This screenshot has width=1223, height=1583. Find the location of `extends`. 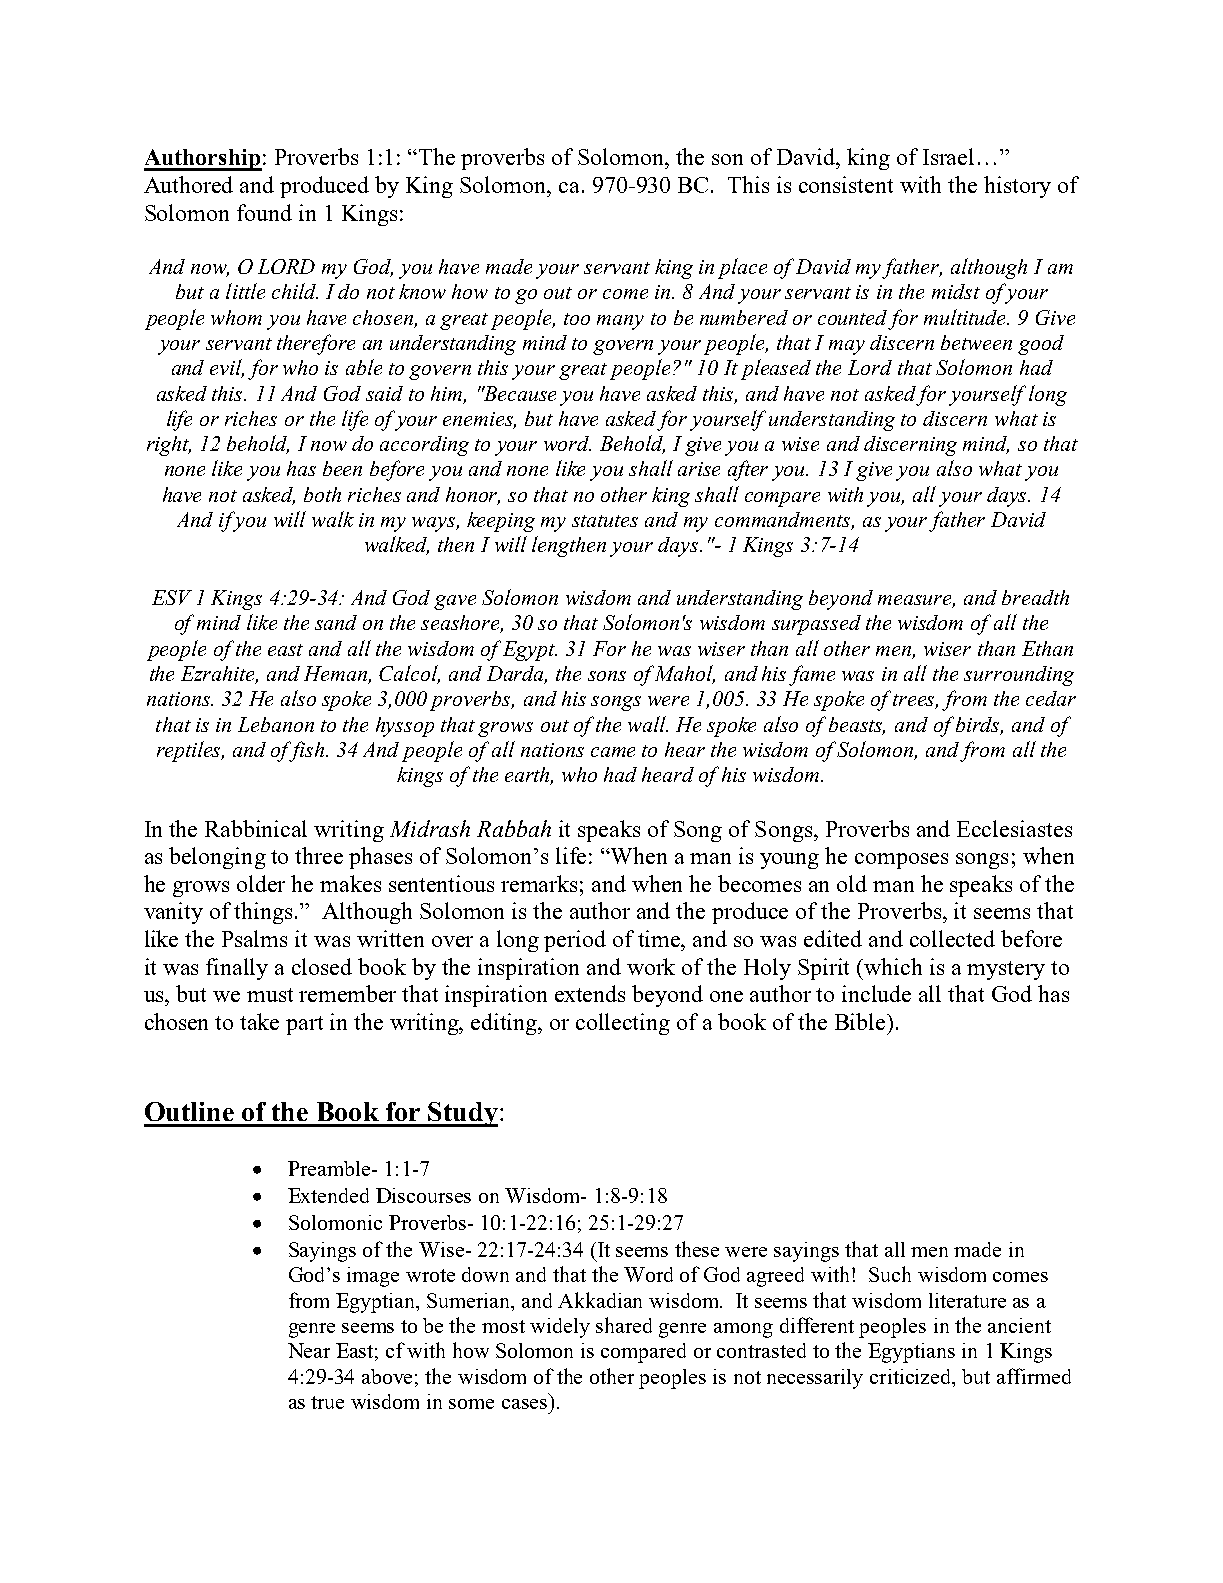

extends is located at coordinates (590, 993).
